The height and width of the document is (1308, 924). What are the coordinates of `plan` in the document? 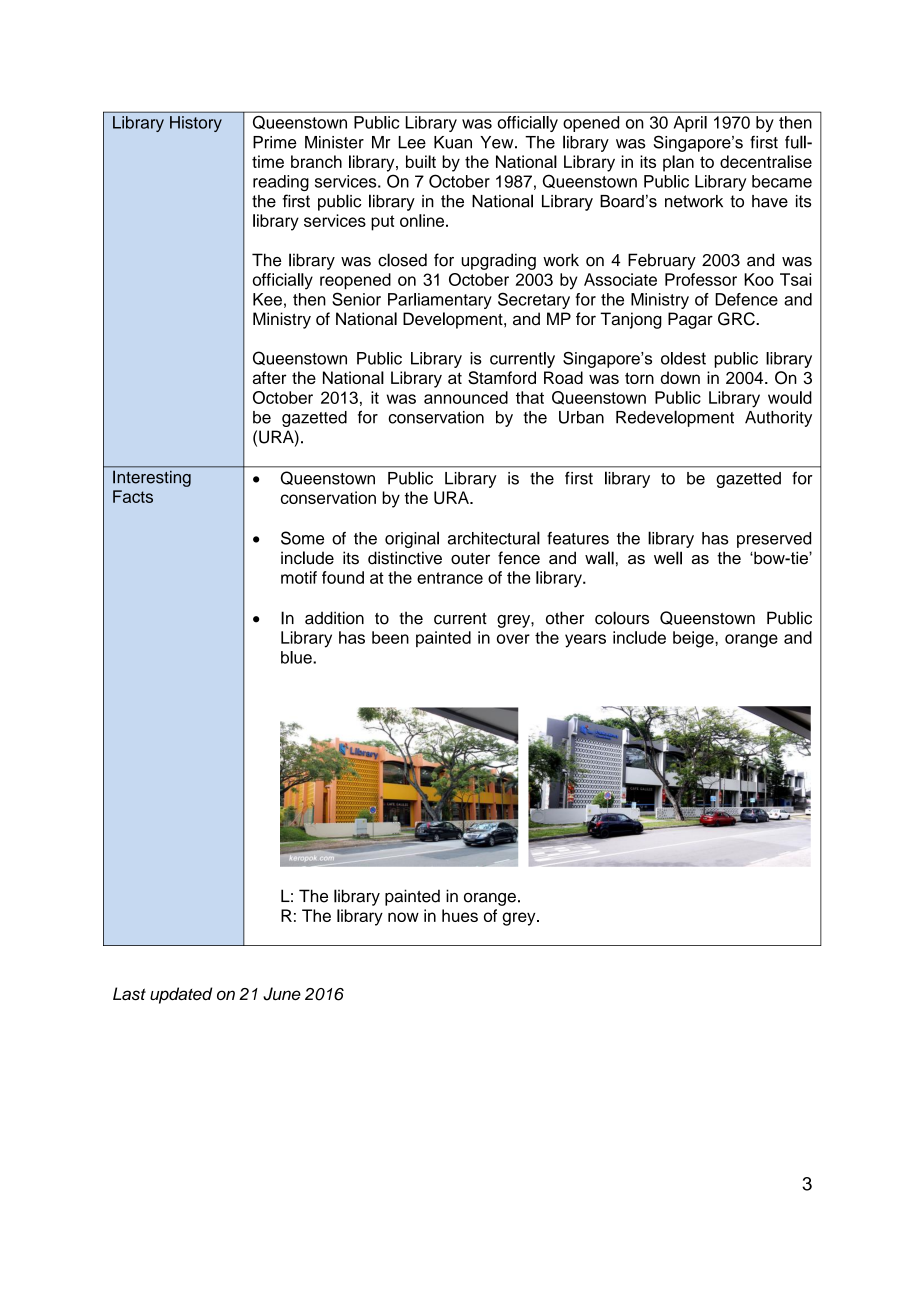 It's located at (678, 163).
